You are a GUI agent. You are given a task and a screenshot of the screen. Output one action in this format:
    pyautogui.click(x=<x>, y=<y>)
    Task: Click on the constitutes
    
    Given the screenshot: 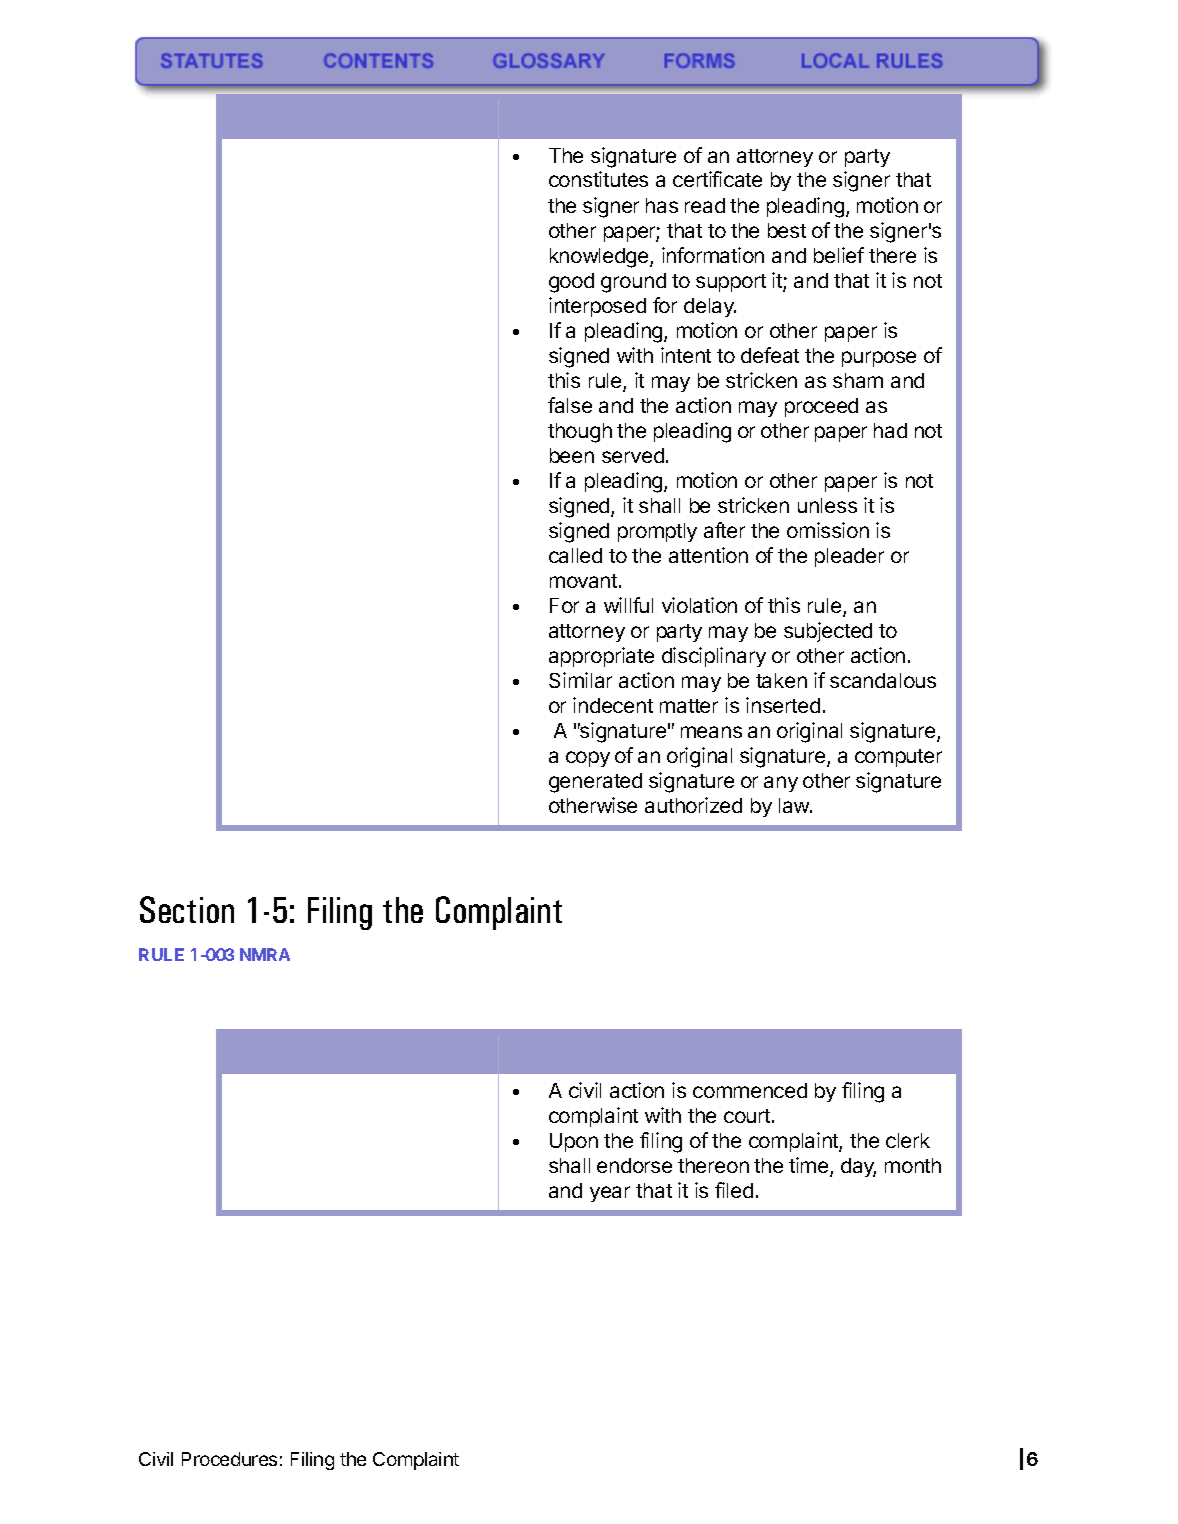 What is the action you would take?
    pyautogui.click(x=598, y=179)
